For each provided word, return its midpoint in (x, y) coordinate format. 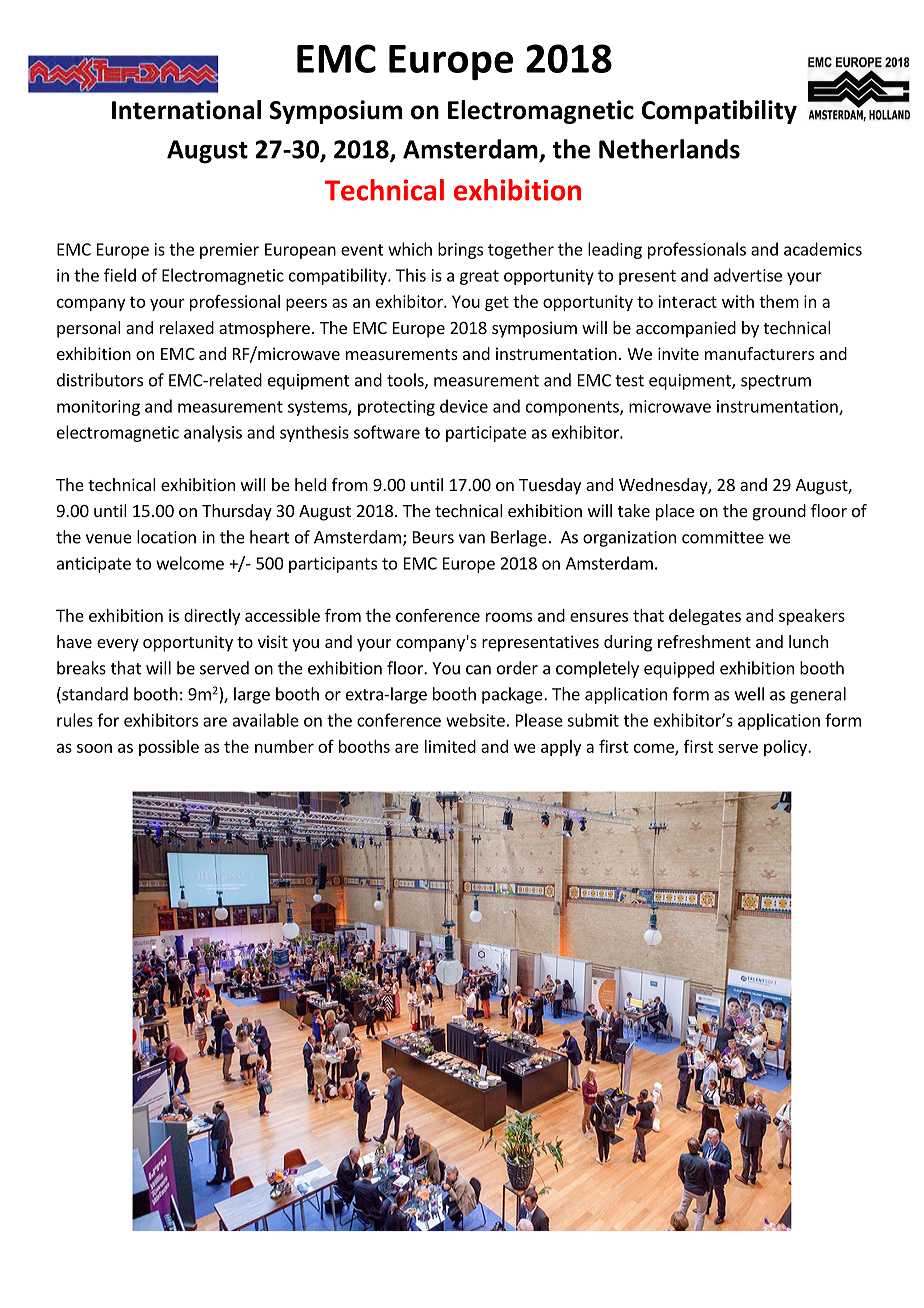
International (186, 110)
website (475, 720)
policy (786, 748)
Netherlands (669, 149)
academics (823, 249)
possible (169, 748)
